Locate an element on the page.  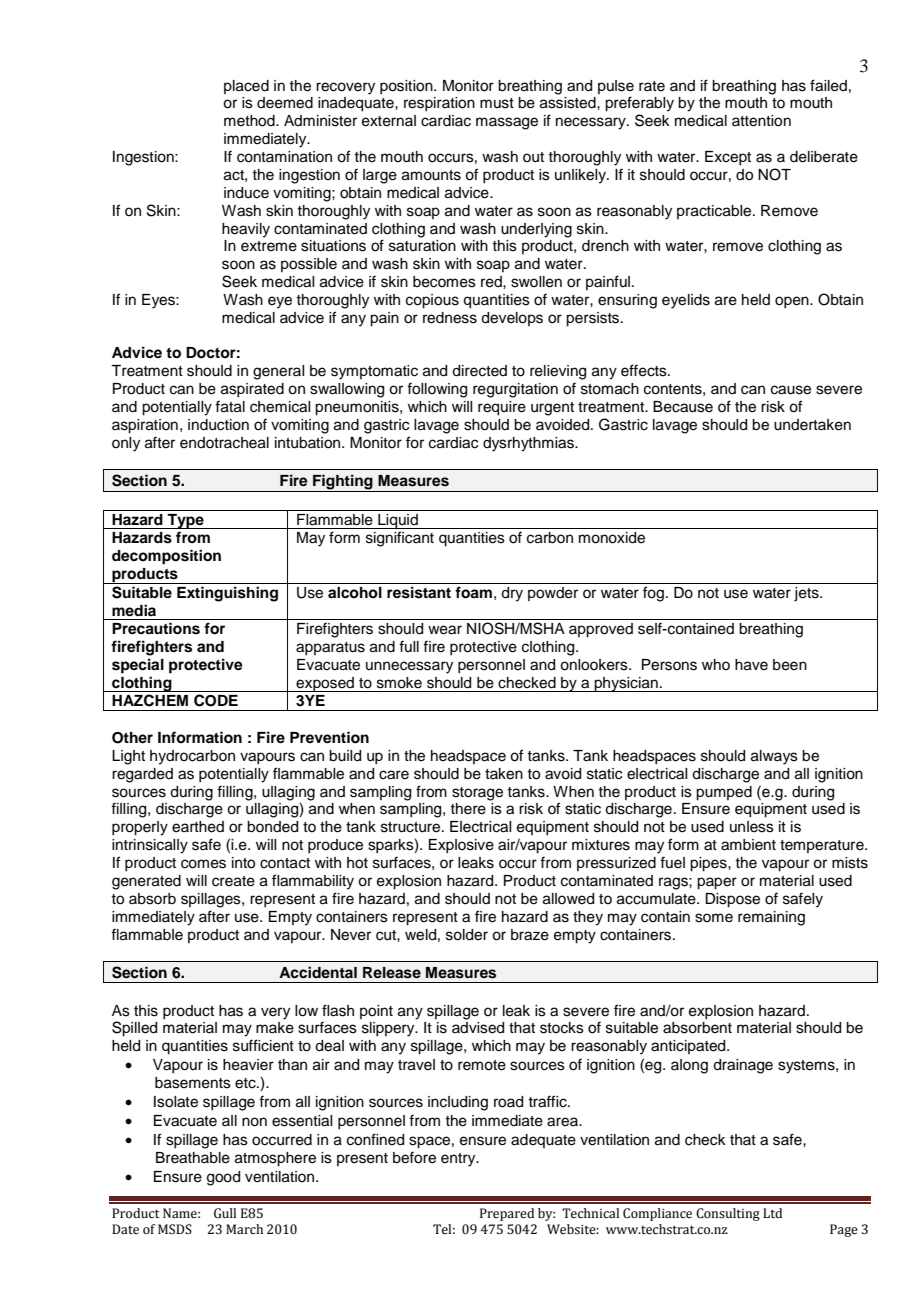
Prepared is located at coordinates (507, 1214).
